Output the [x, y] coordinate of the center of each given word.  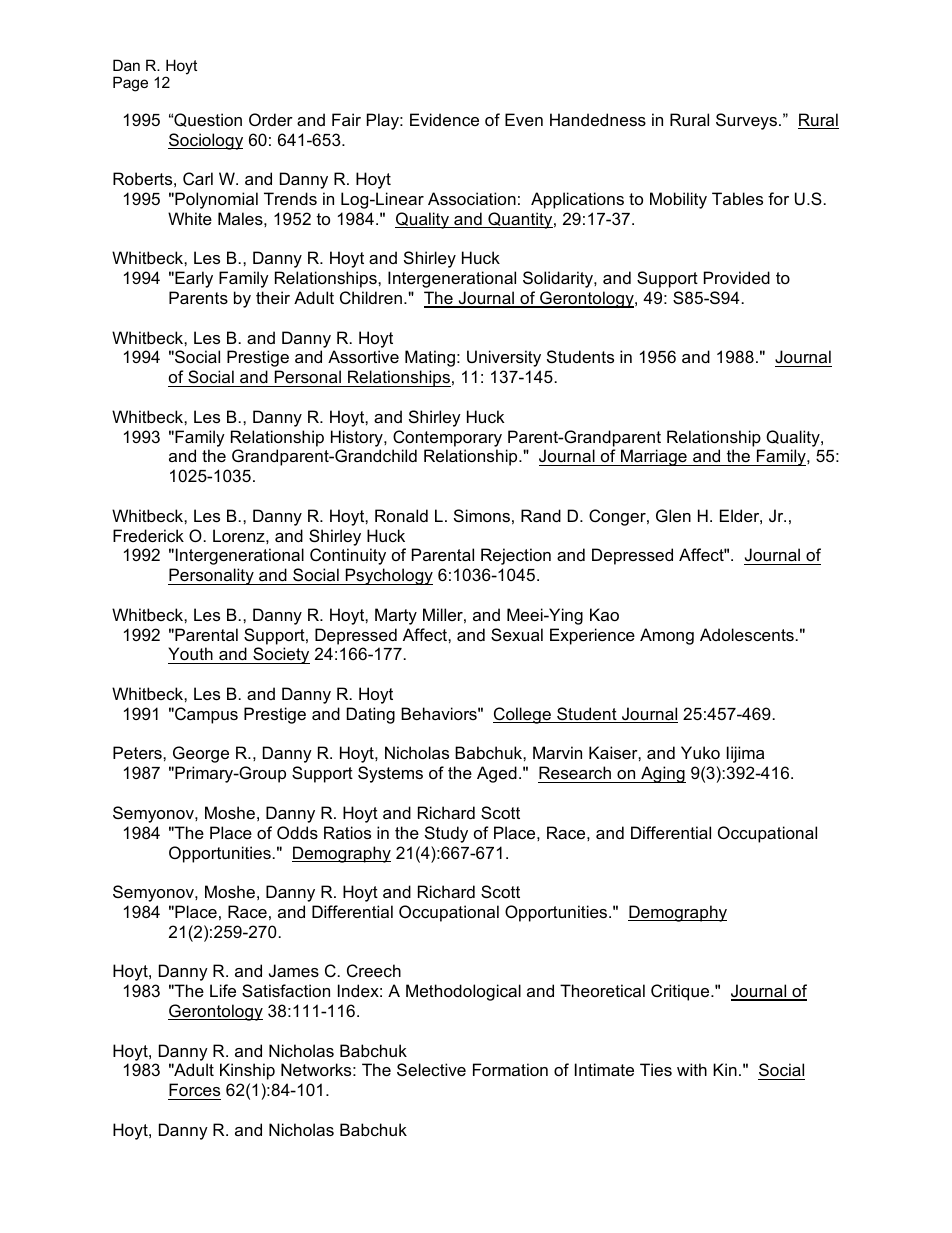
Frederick [148, 535]
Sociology [205, 141]
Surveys [746, 121]
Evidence [444, 119]
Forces [194, 1089]
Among [667, 636]
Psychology [388, 576]
